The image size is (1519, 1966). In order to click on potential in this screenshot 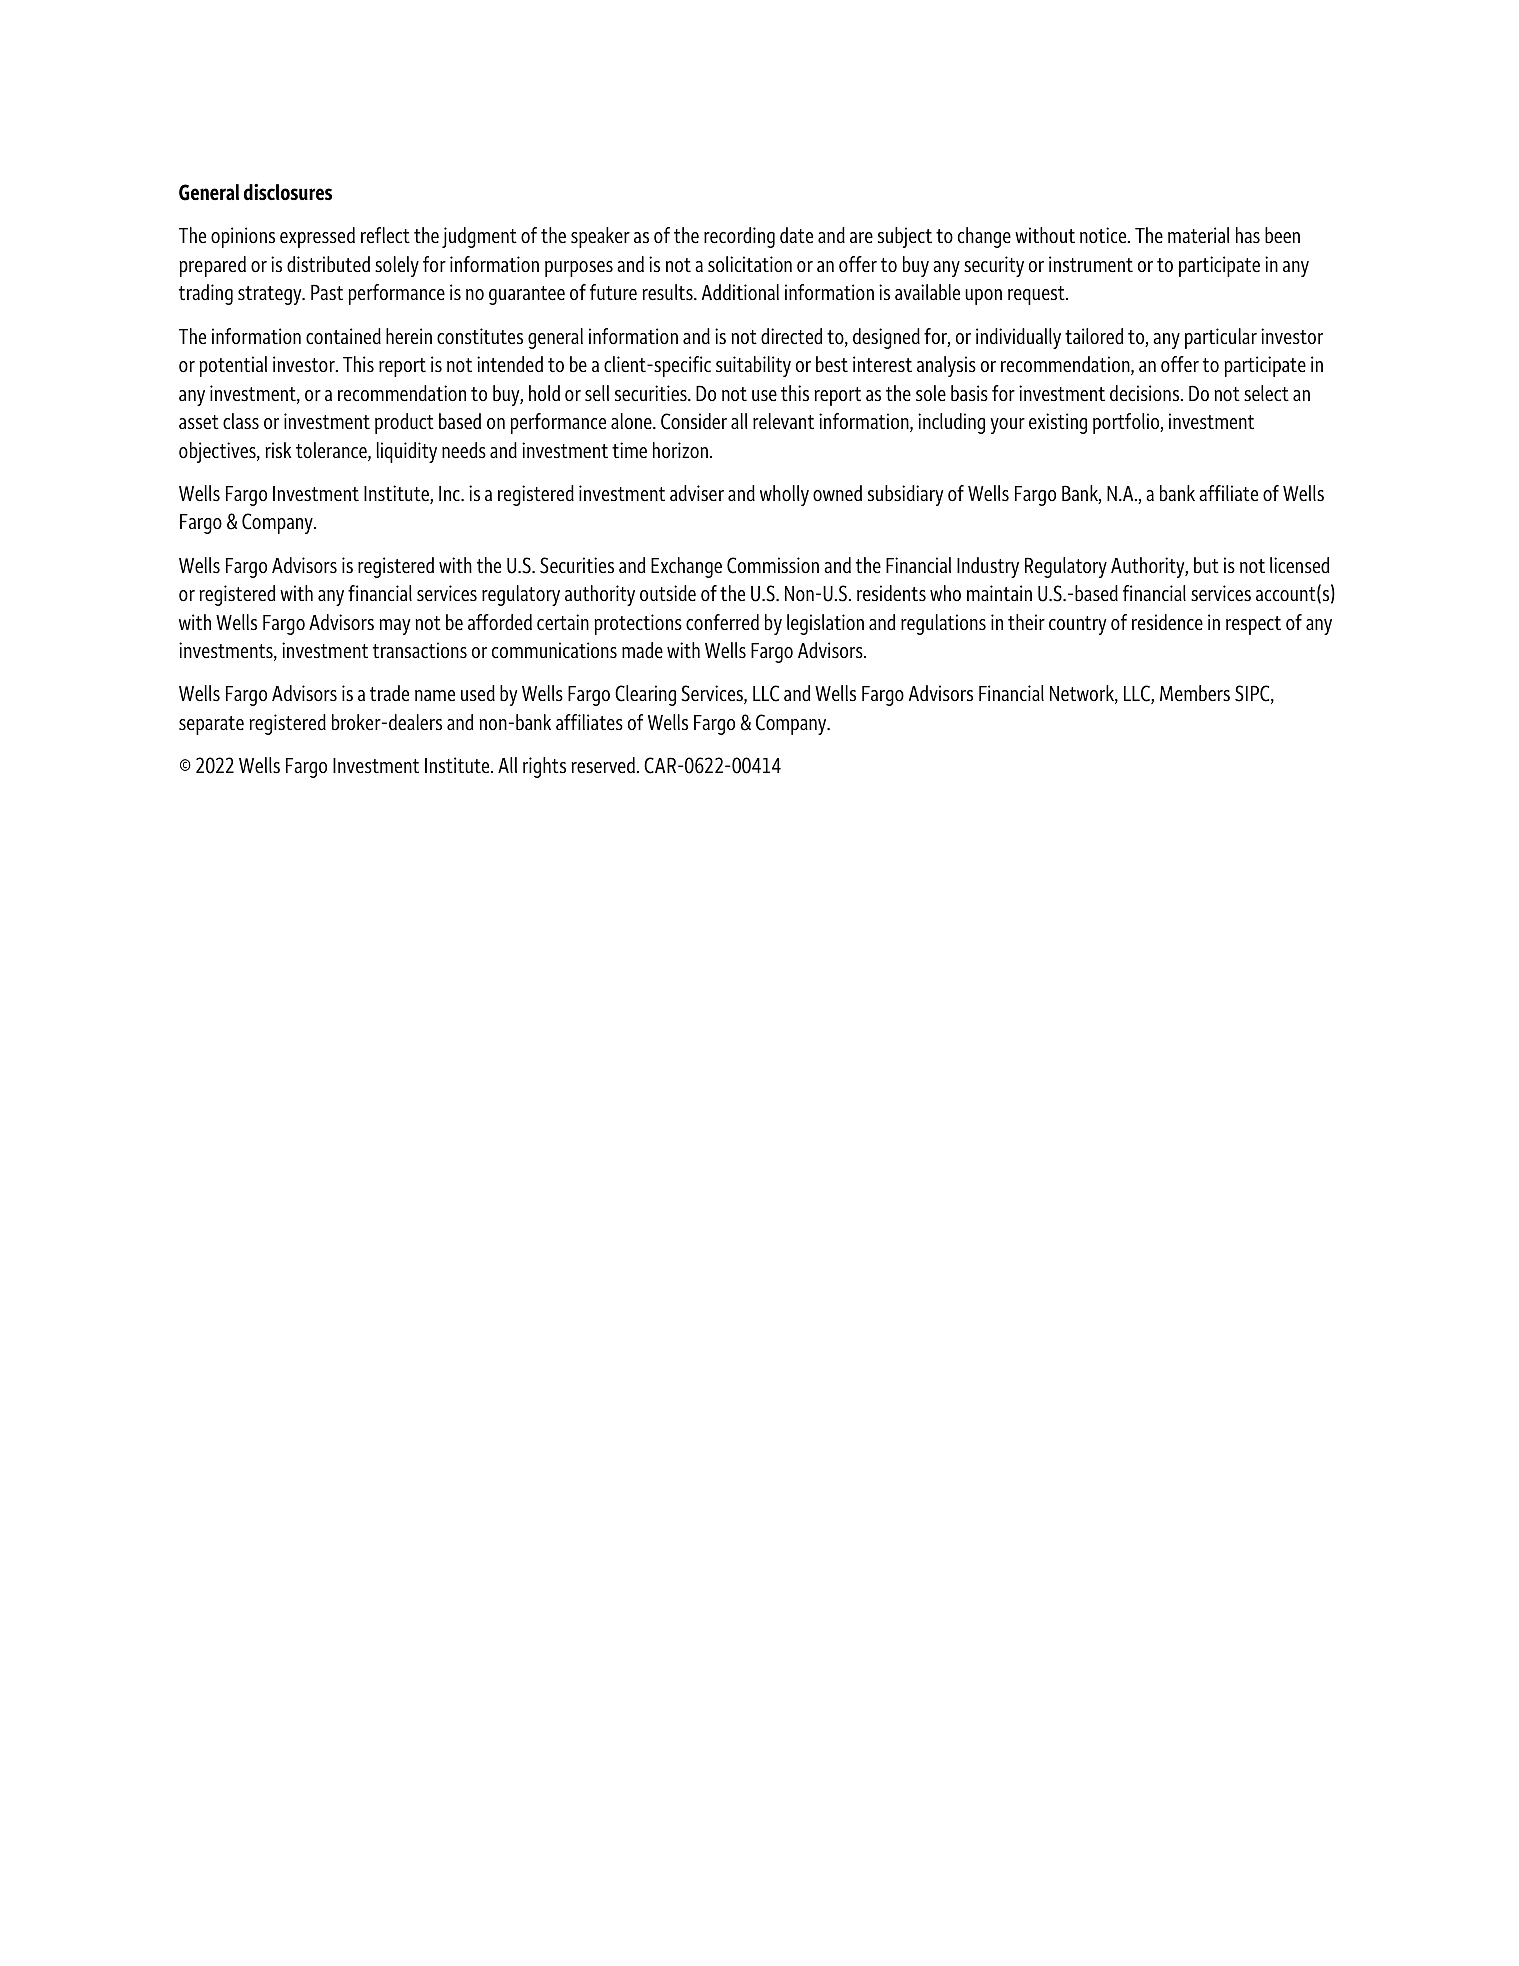, I will do `click(233, 366)`.
